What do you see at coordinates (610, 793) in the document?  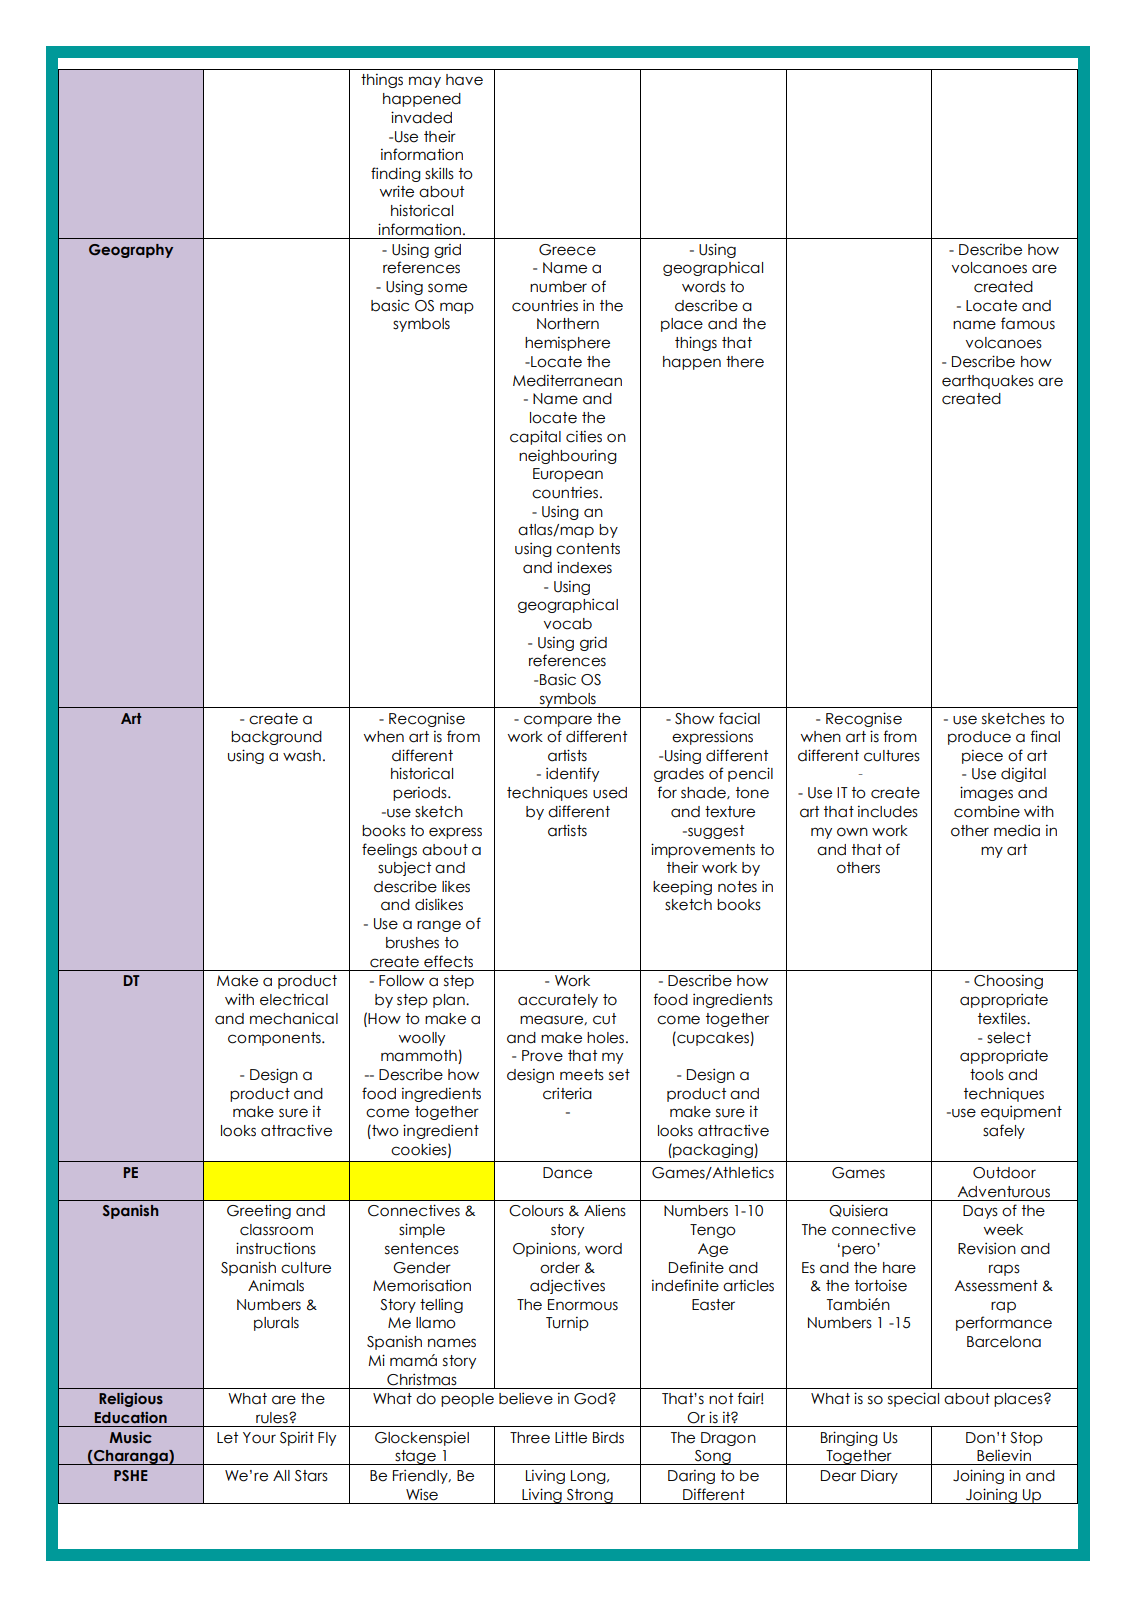 I see `used` at bounding box center [610, 793].
